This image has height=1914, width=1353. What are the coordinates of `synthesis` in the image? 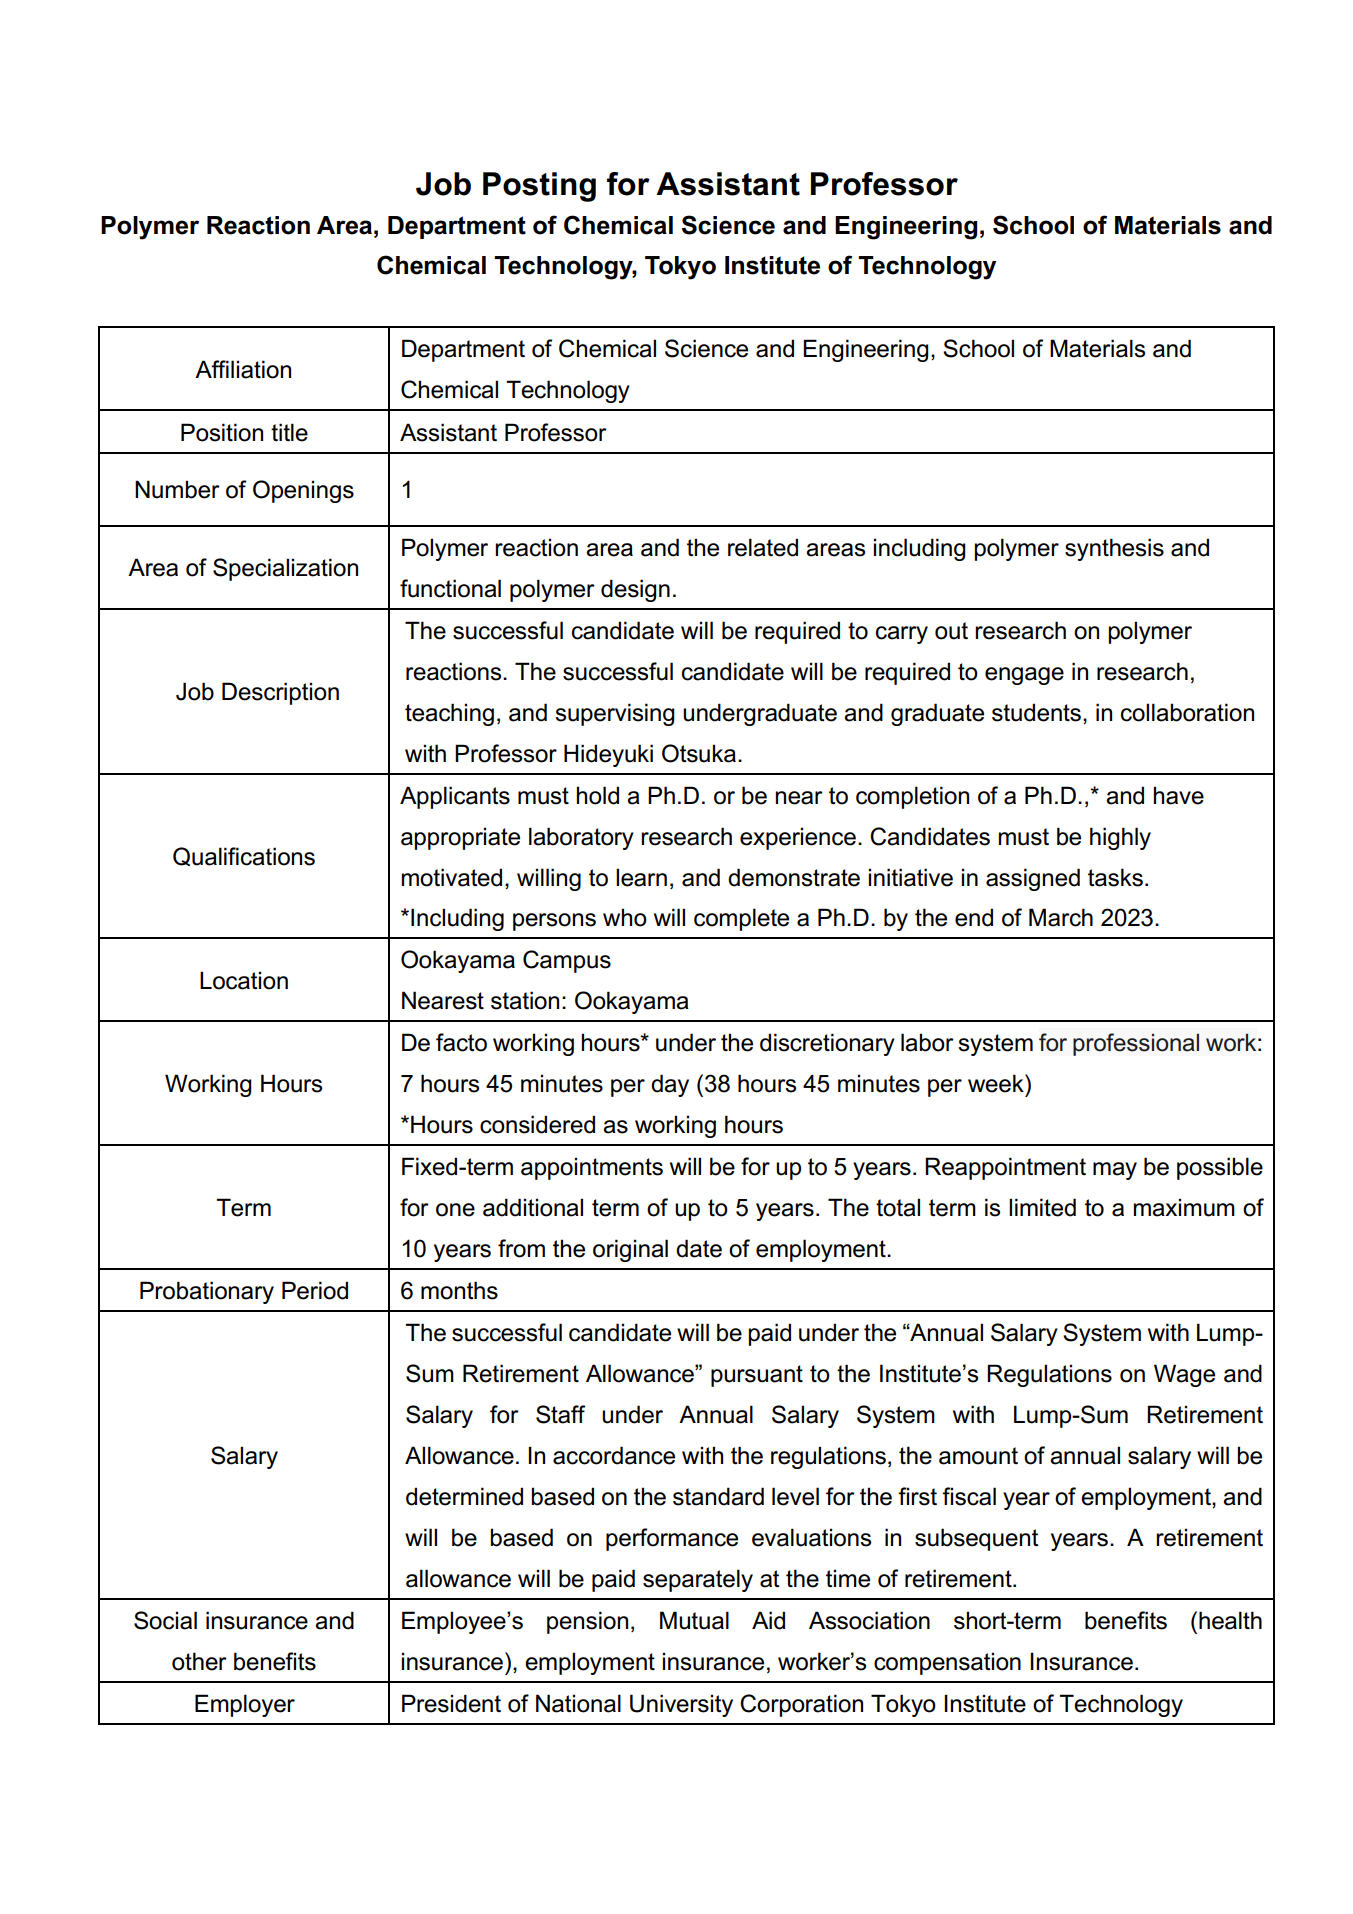 It's located at (1114, 549).
